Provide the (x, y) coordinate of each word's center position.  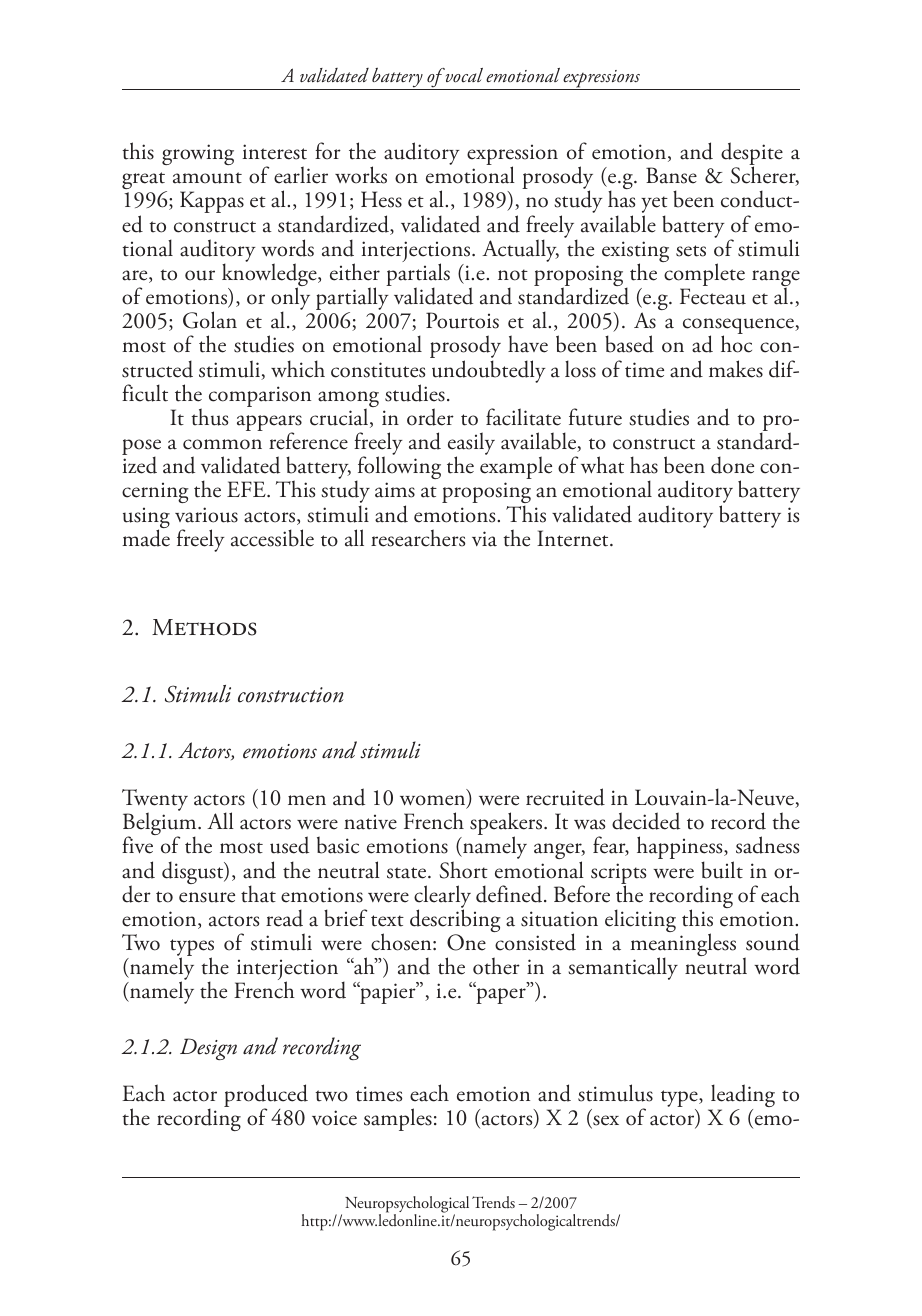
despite (752, 155)
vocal (463, 75)
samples (398, 1119)
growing (198, 154)
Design (208, 1049)
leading (742, 1097)
